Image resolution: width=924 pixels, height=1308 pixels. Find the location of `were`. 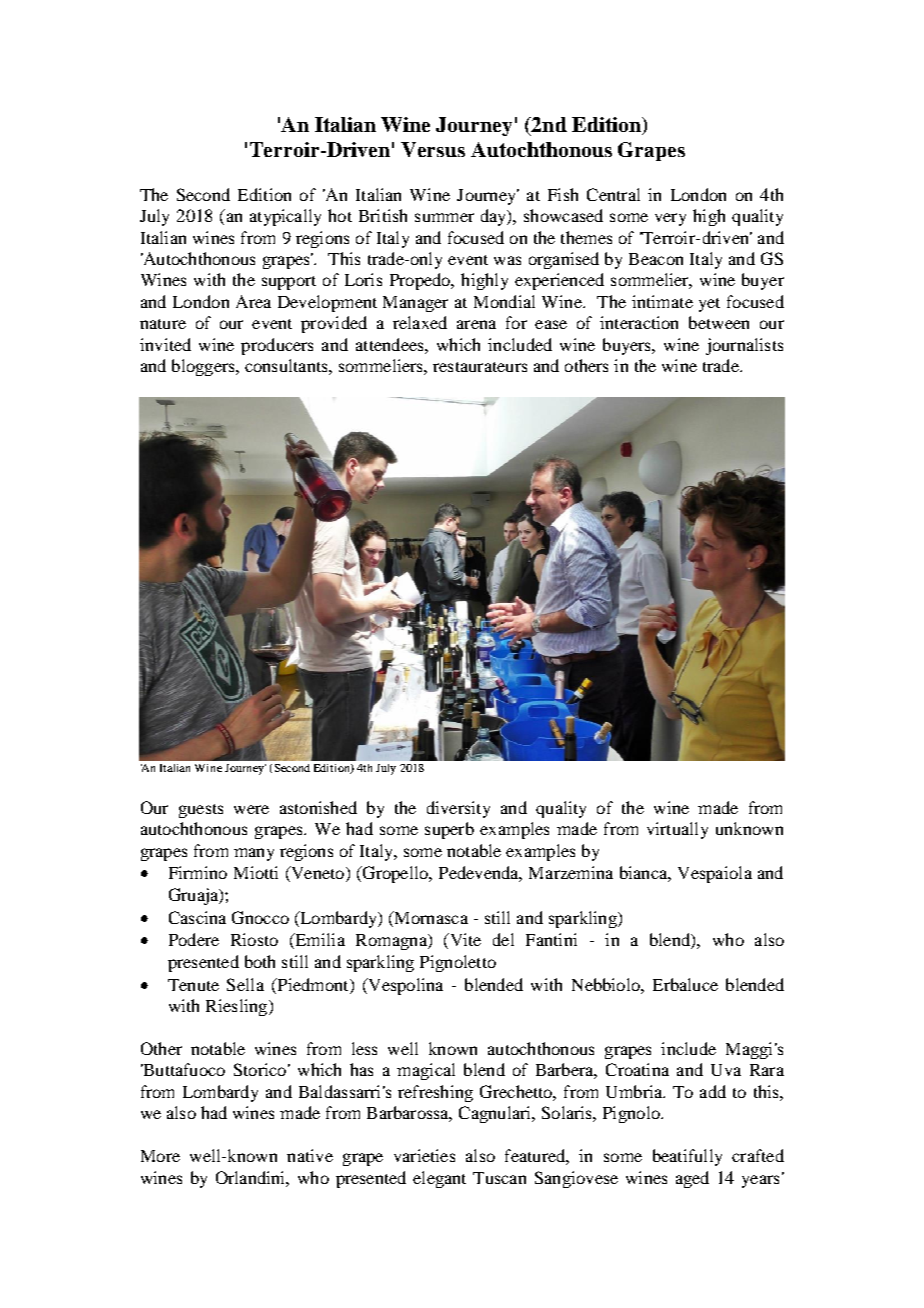

were is located at coordinates (251, 809).
